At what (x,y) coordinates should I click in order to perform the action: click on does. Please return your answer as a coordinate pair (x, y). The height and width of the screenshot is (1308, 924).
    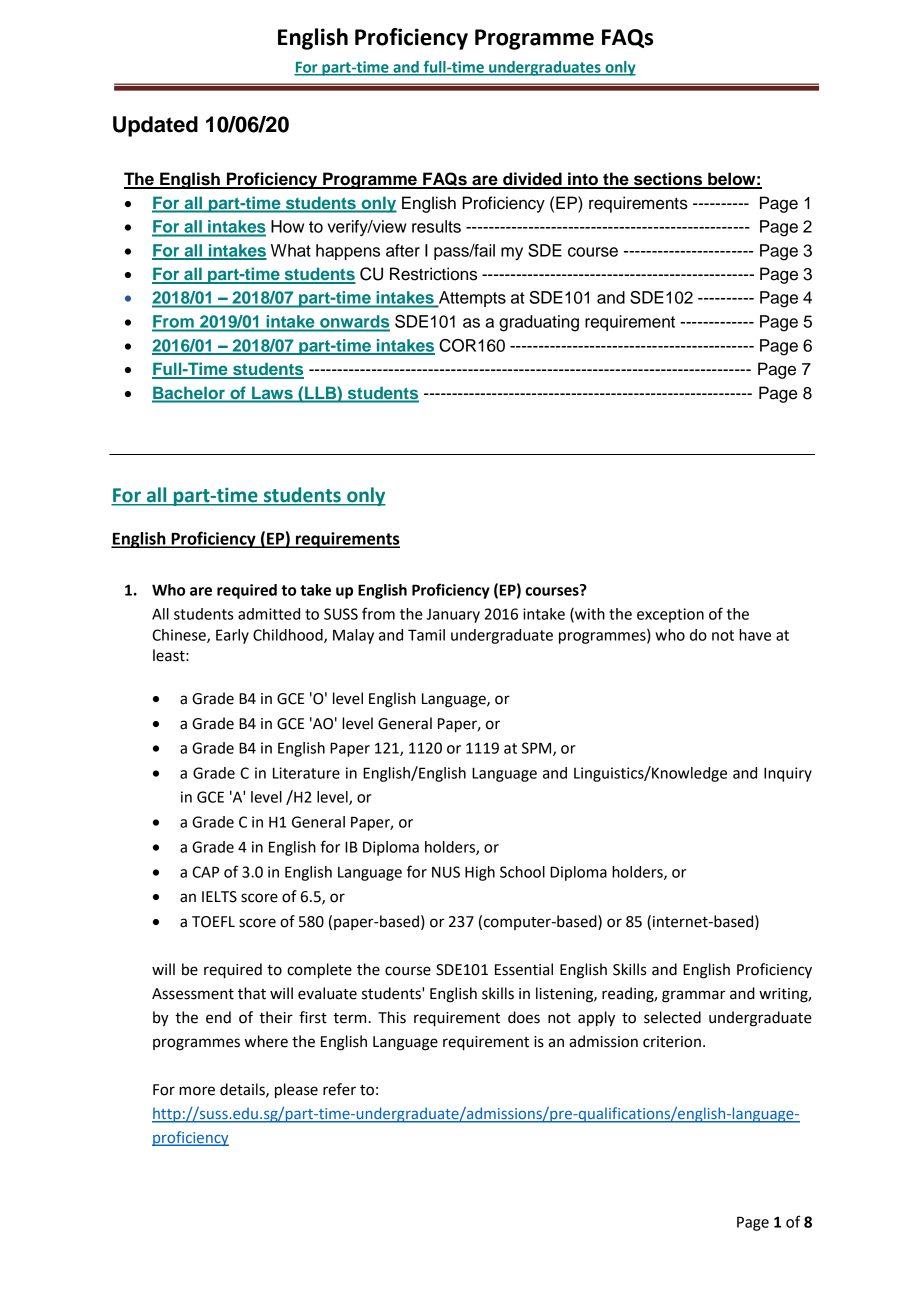
    Looking at the image, I should click on (524, 1017).
